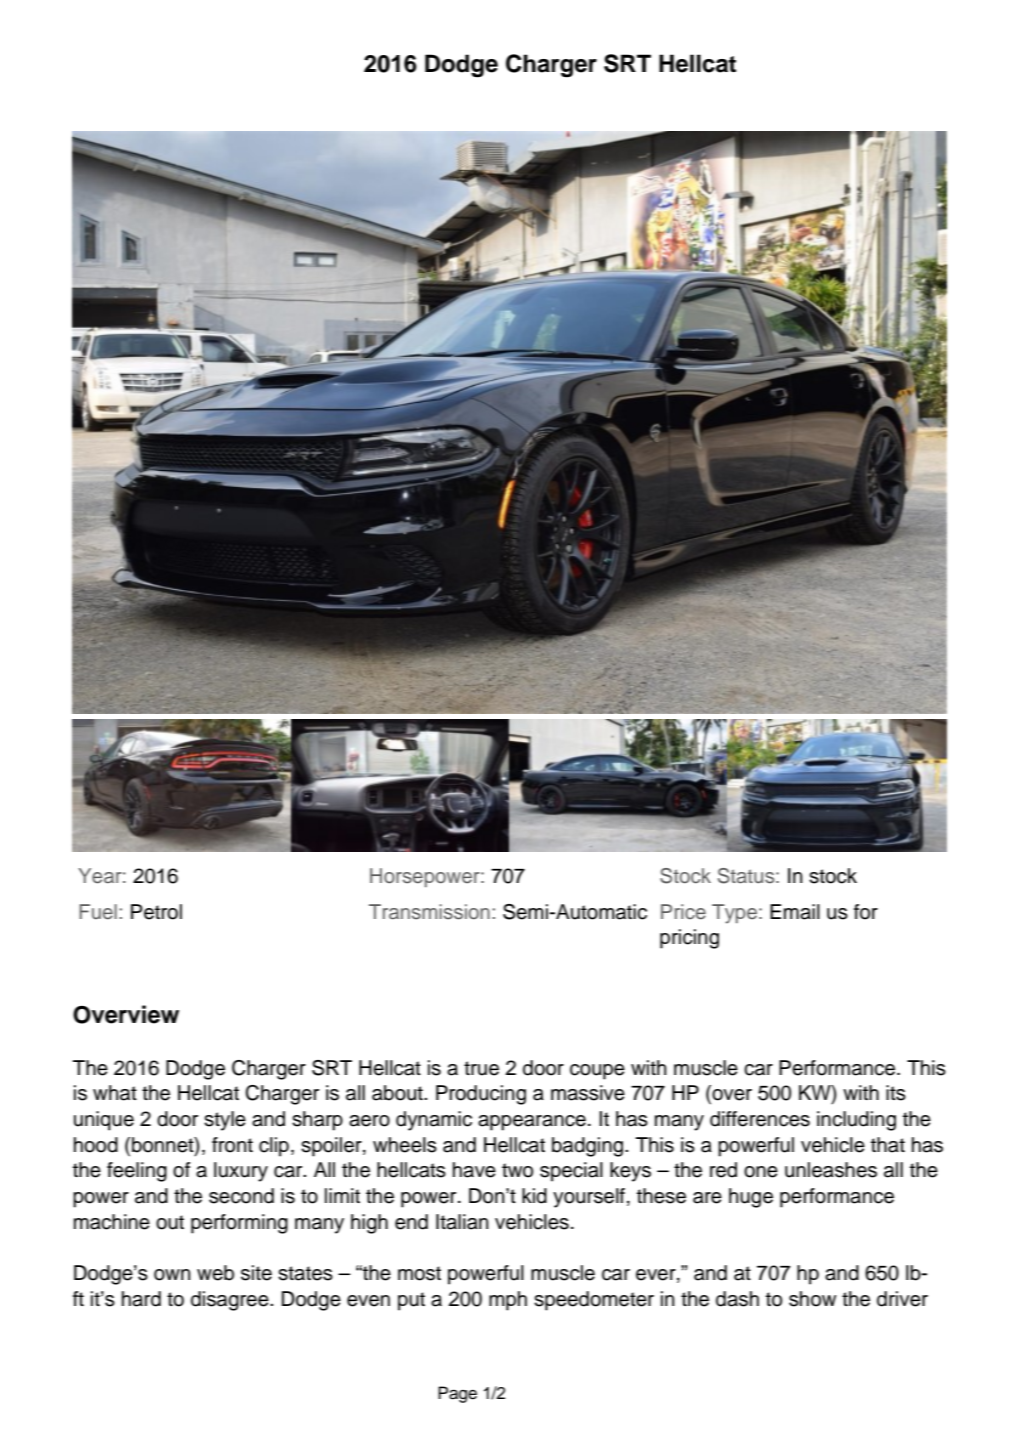 Image resolution: width=1019 pixels, height=1442 pixels. I want to click on most, so click(419, 1273).
